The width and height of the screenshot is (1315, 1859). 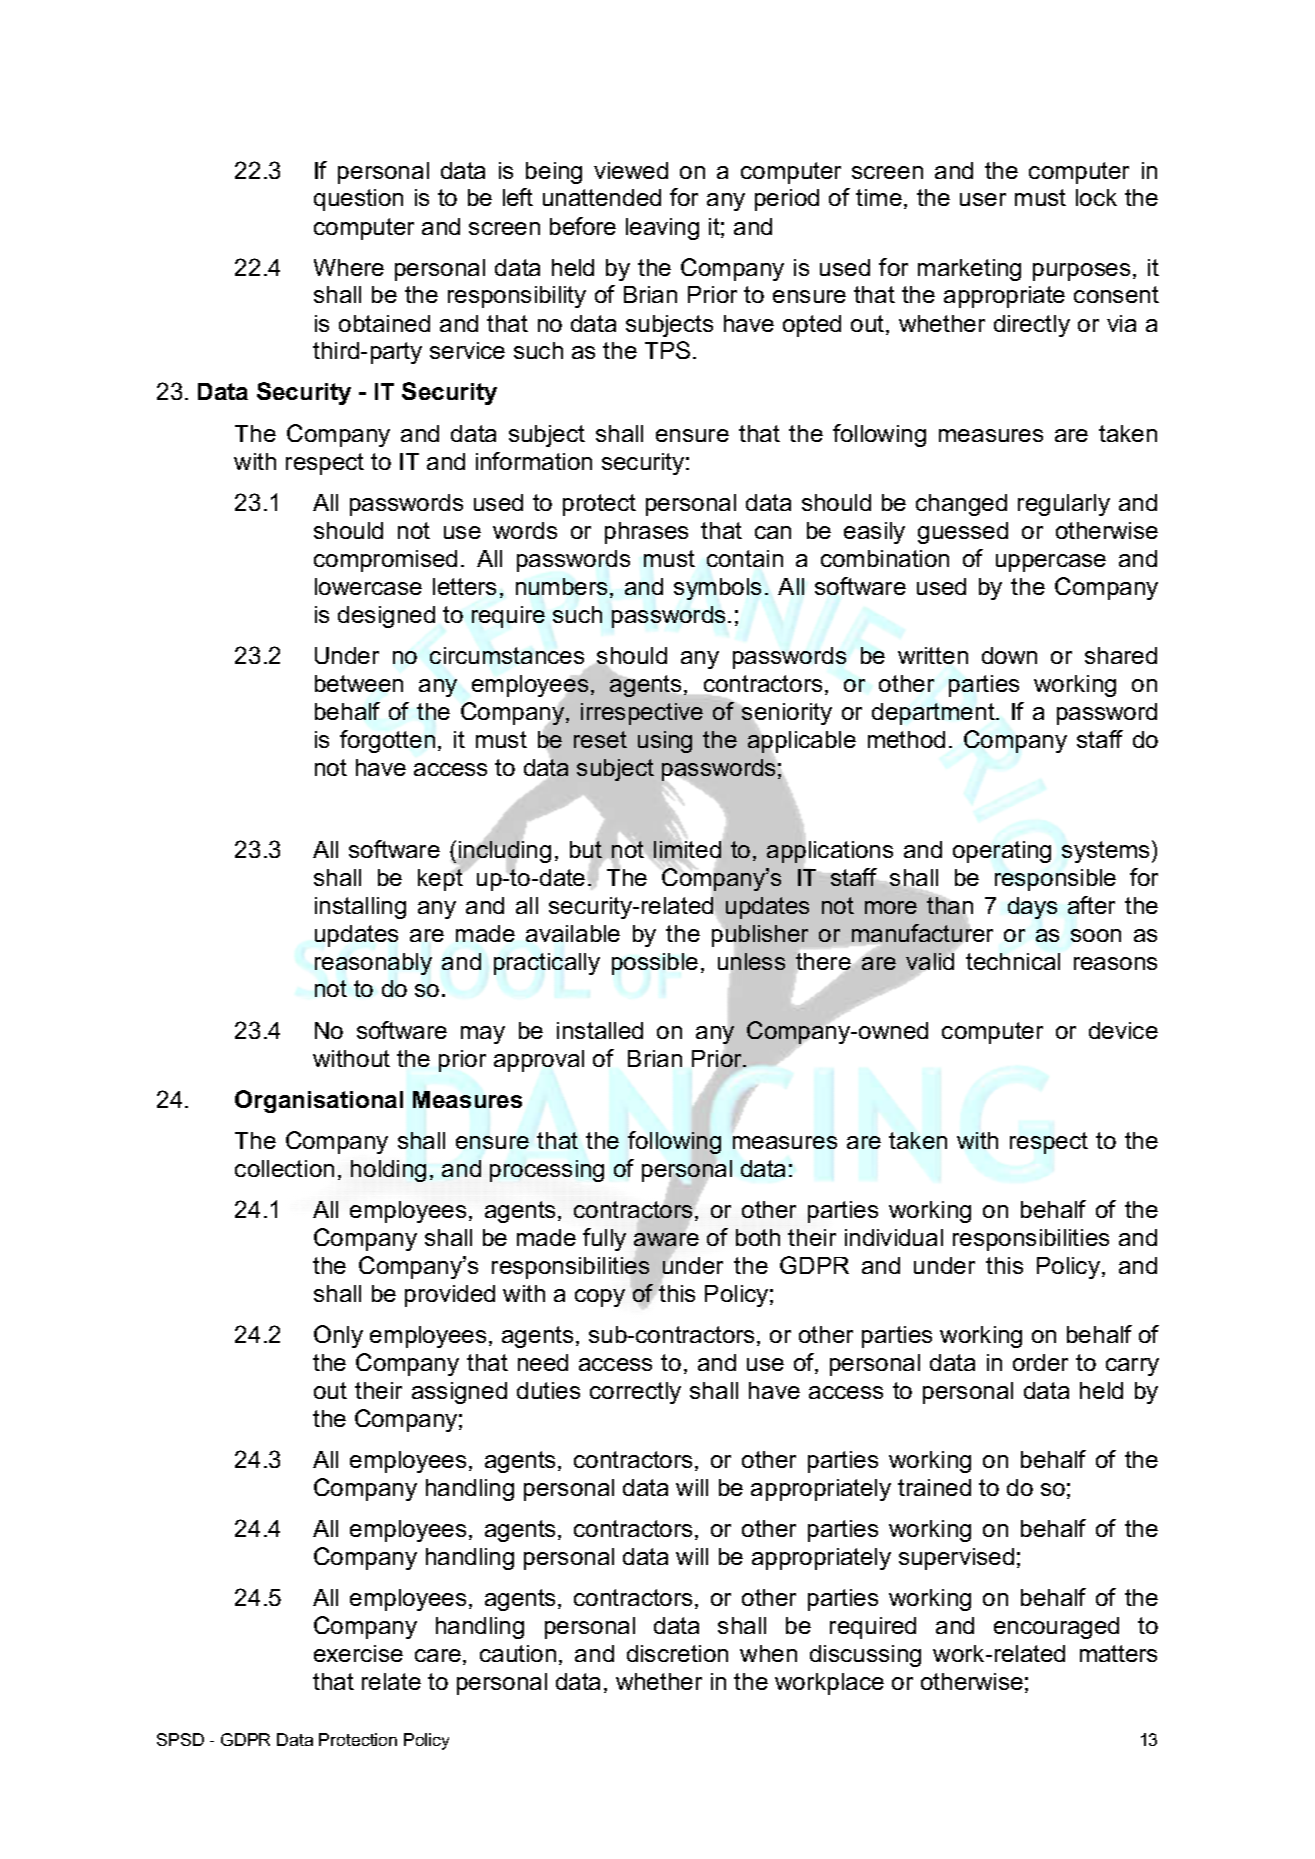 What do you see at coordinates (1009, 655) in the screenshot?
I see `down` at bounding box center [1009, 655].
